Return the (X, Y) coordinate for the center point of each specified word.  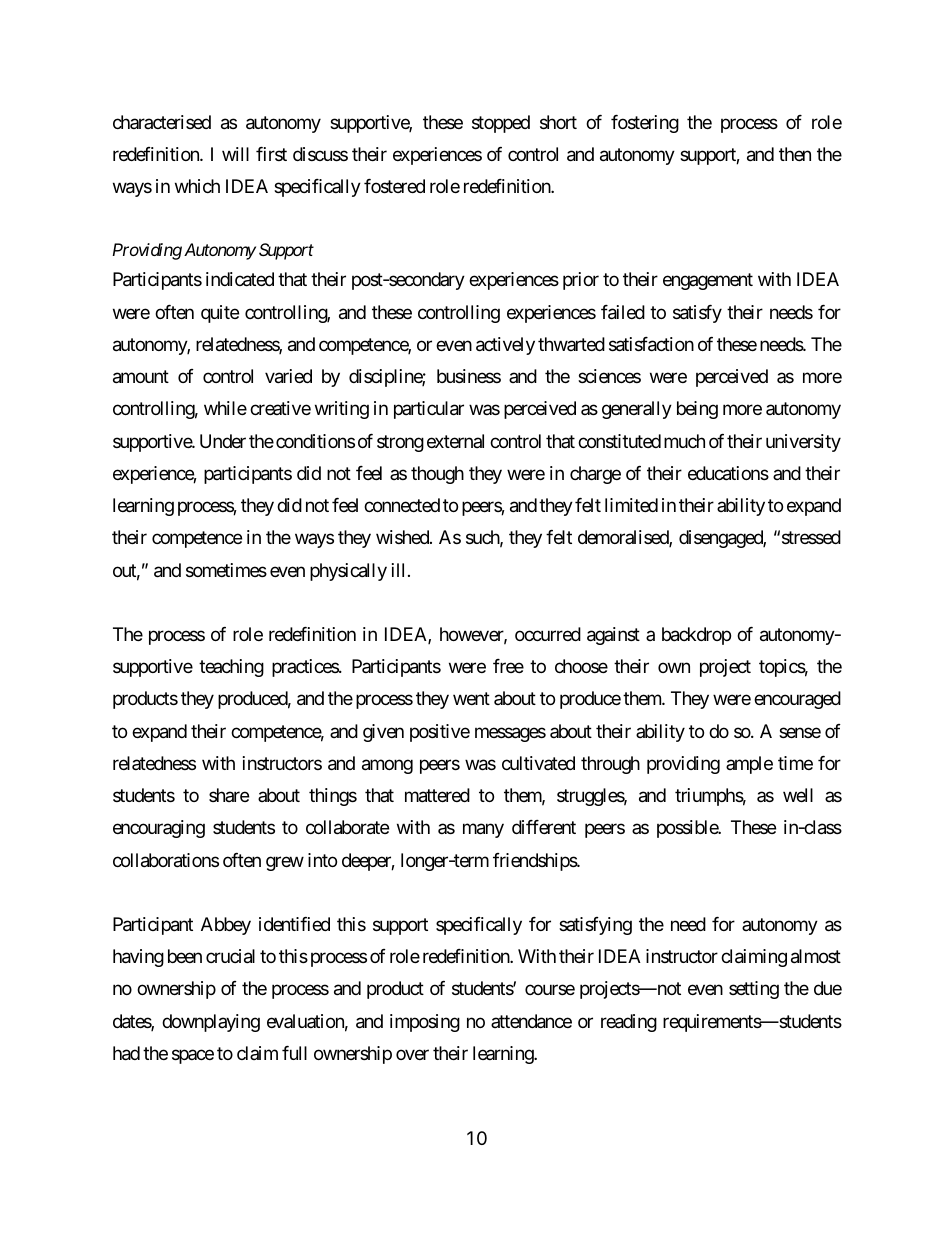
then (795, 154)
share (229, 795)
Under (223, 441)
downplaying (211, 1023)
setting (754, 990)
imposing (425, 1023)
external (455, 441)
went (471, 699)
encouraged (797, 700)
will (235, 154)
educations (728, 473)
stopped (501, 124)
